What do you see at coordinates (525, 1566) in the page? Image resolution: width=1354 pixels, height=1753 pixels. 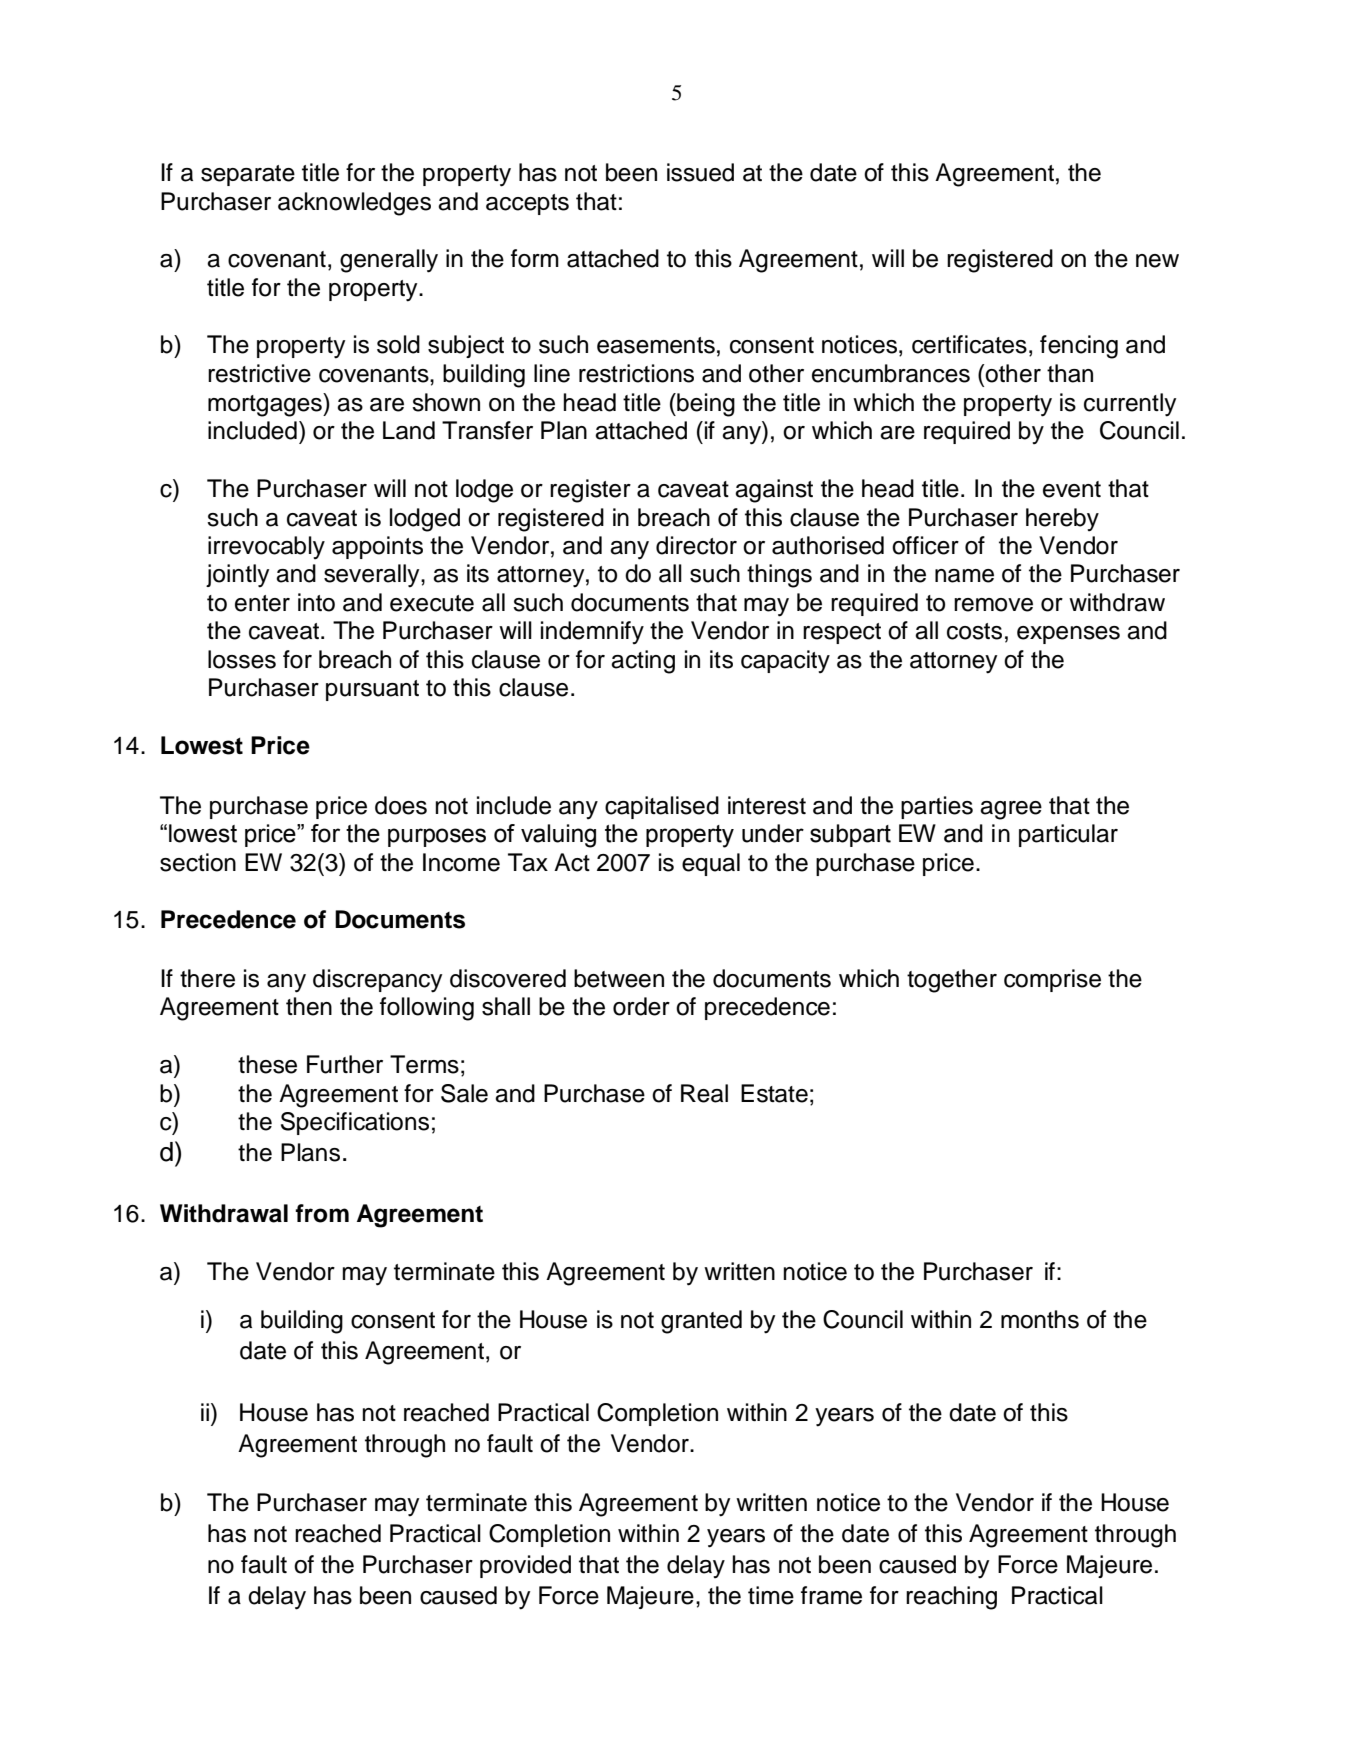 I see `provided` at bounding box center [525, 1566].
